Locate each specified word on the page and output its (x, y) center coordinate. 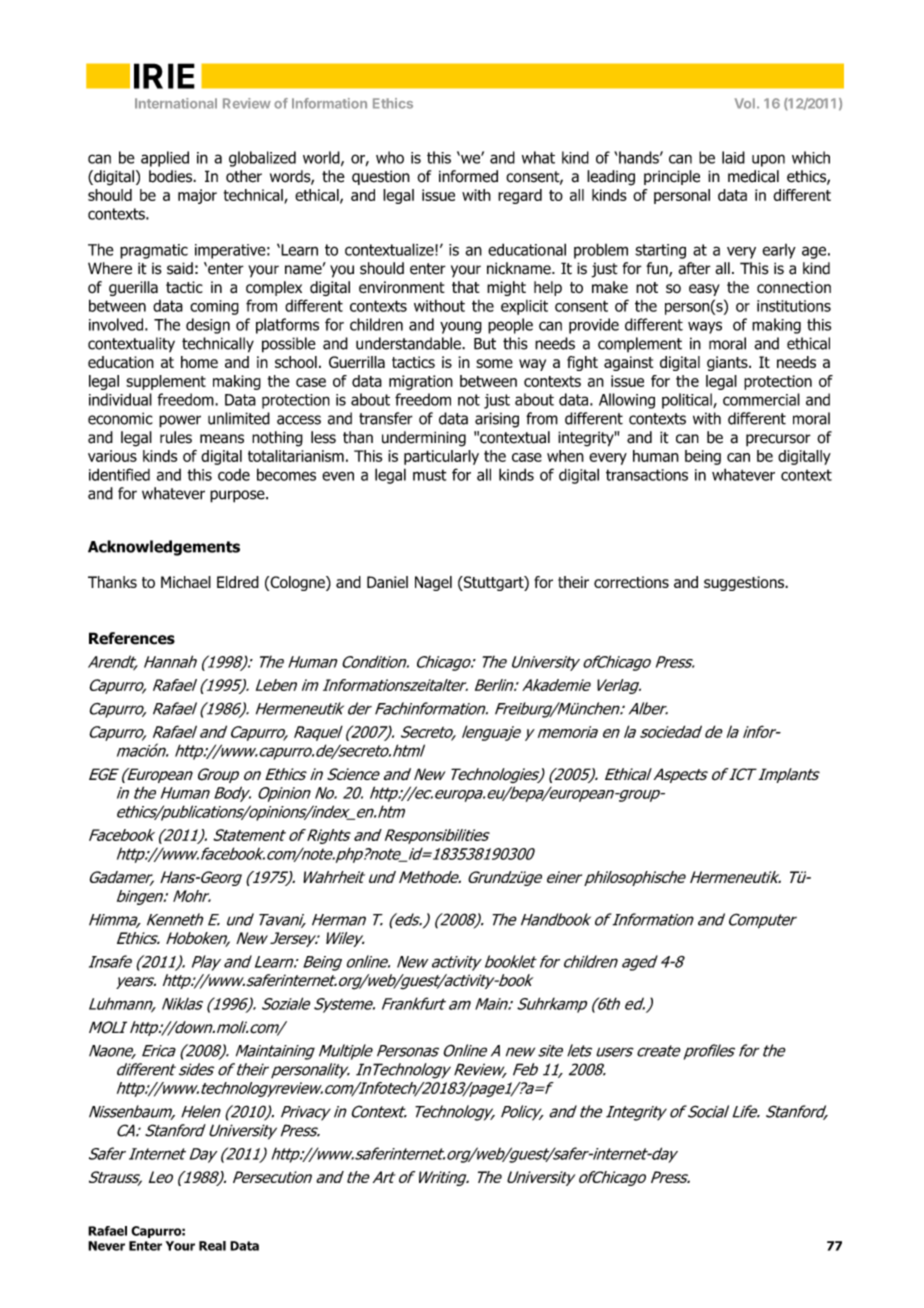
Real (212, 1246)
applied (165, 159)
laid (733, 157)
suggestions (745, 583)
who (390, 157)
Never (106, 1246)
